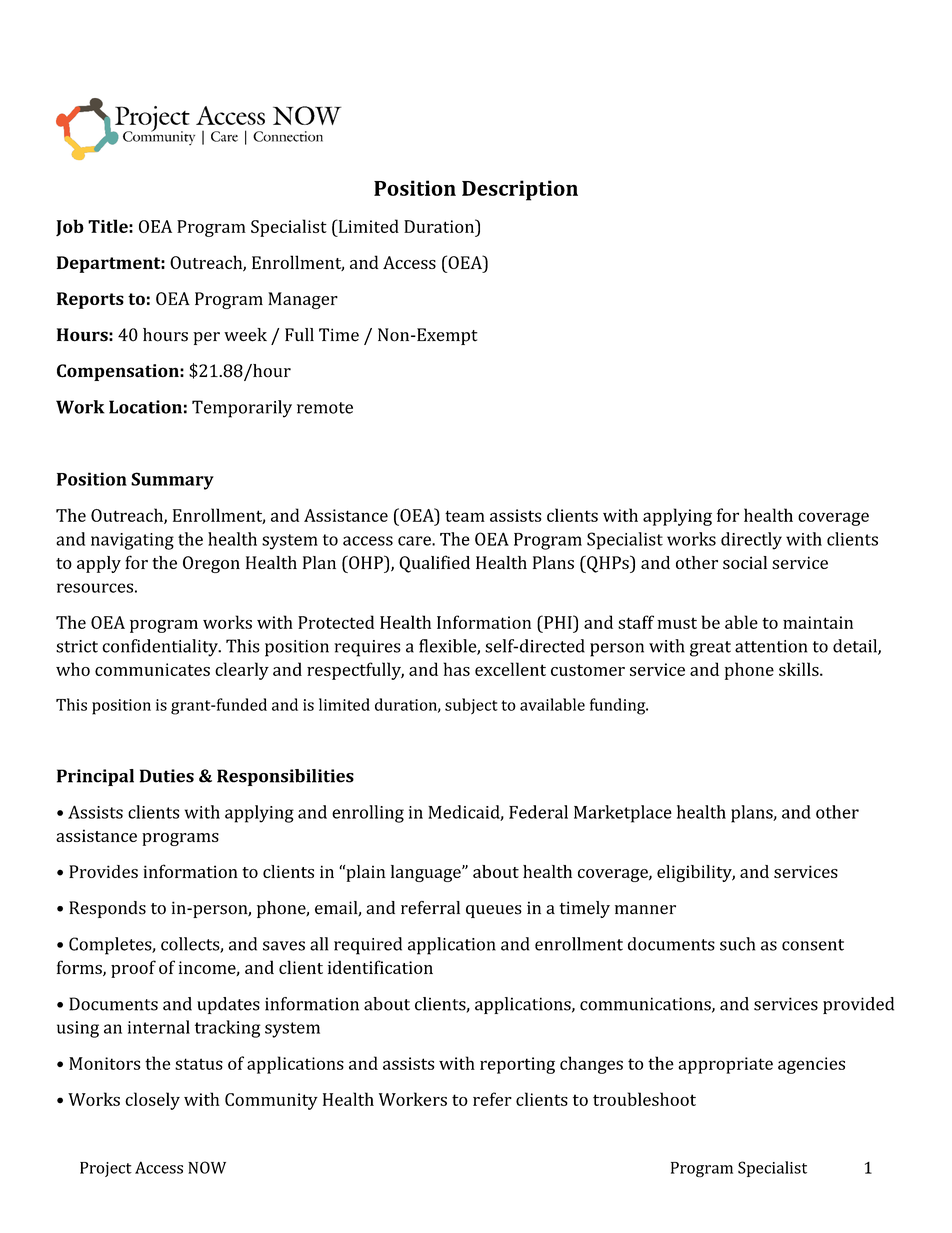 This image has width=952, height=1233. What do you see at coordinates (303, 300) in the image?
I see `Manager` at bounding box center [303, 300].
